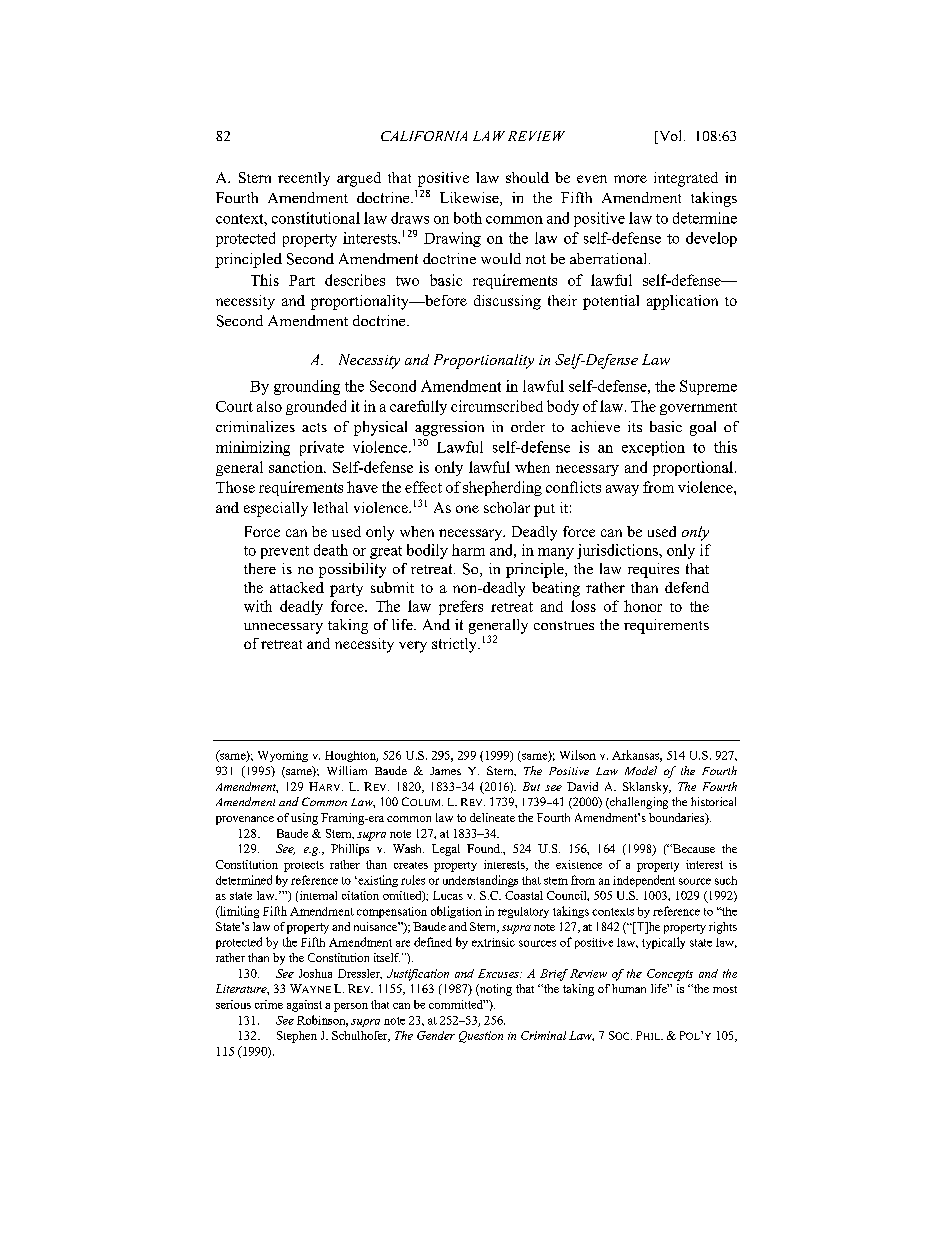 The image size is (952, 1233). What do you see at coordinates (682, 302) in the screenshot?
I see `application` at bounding box center [682, 302].
